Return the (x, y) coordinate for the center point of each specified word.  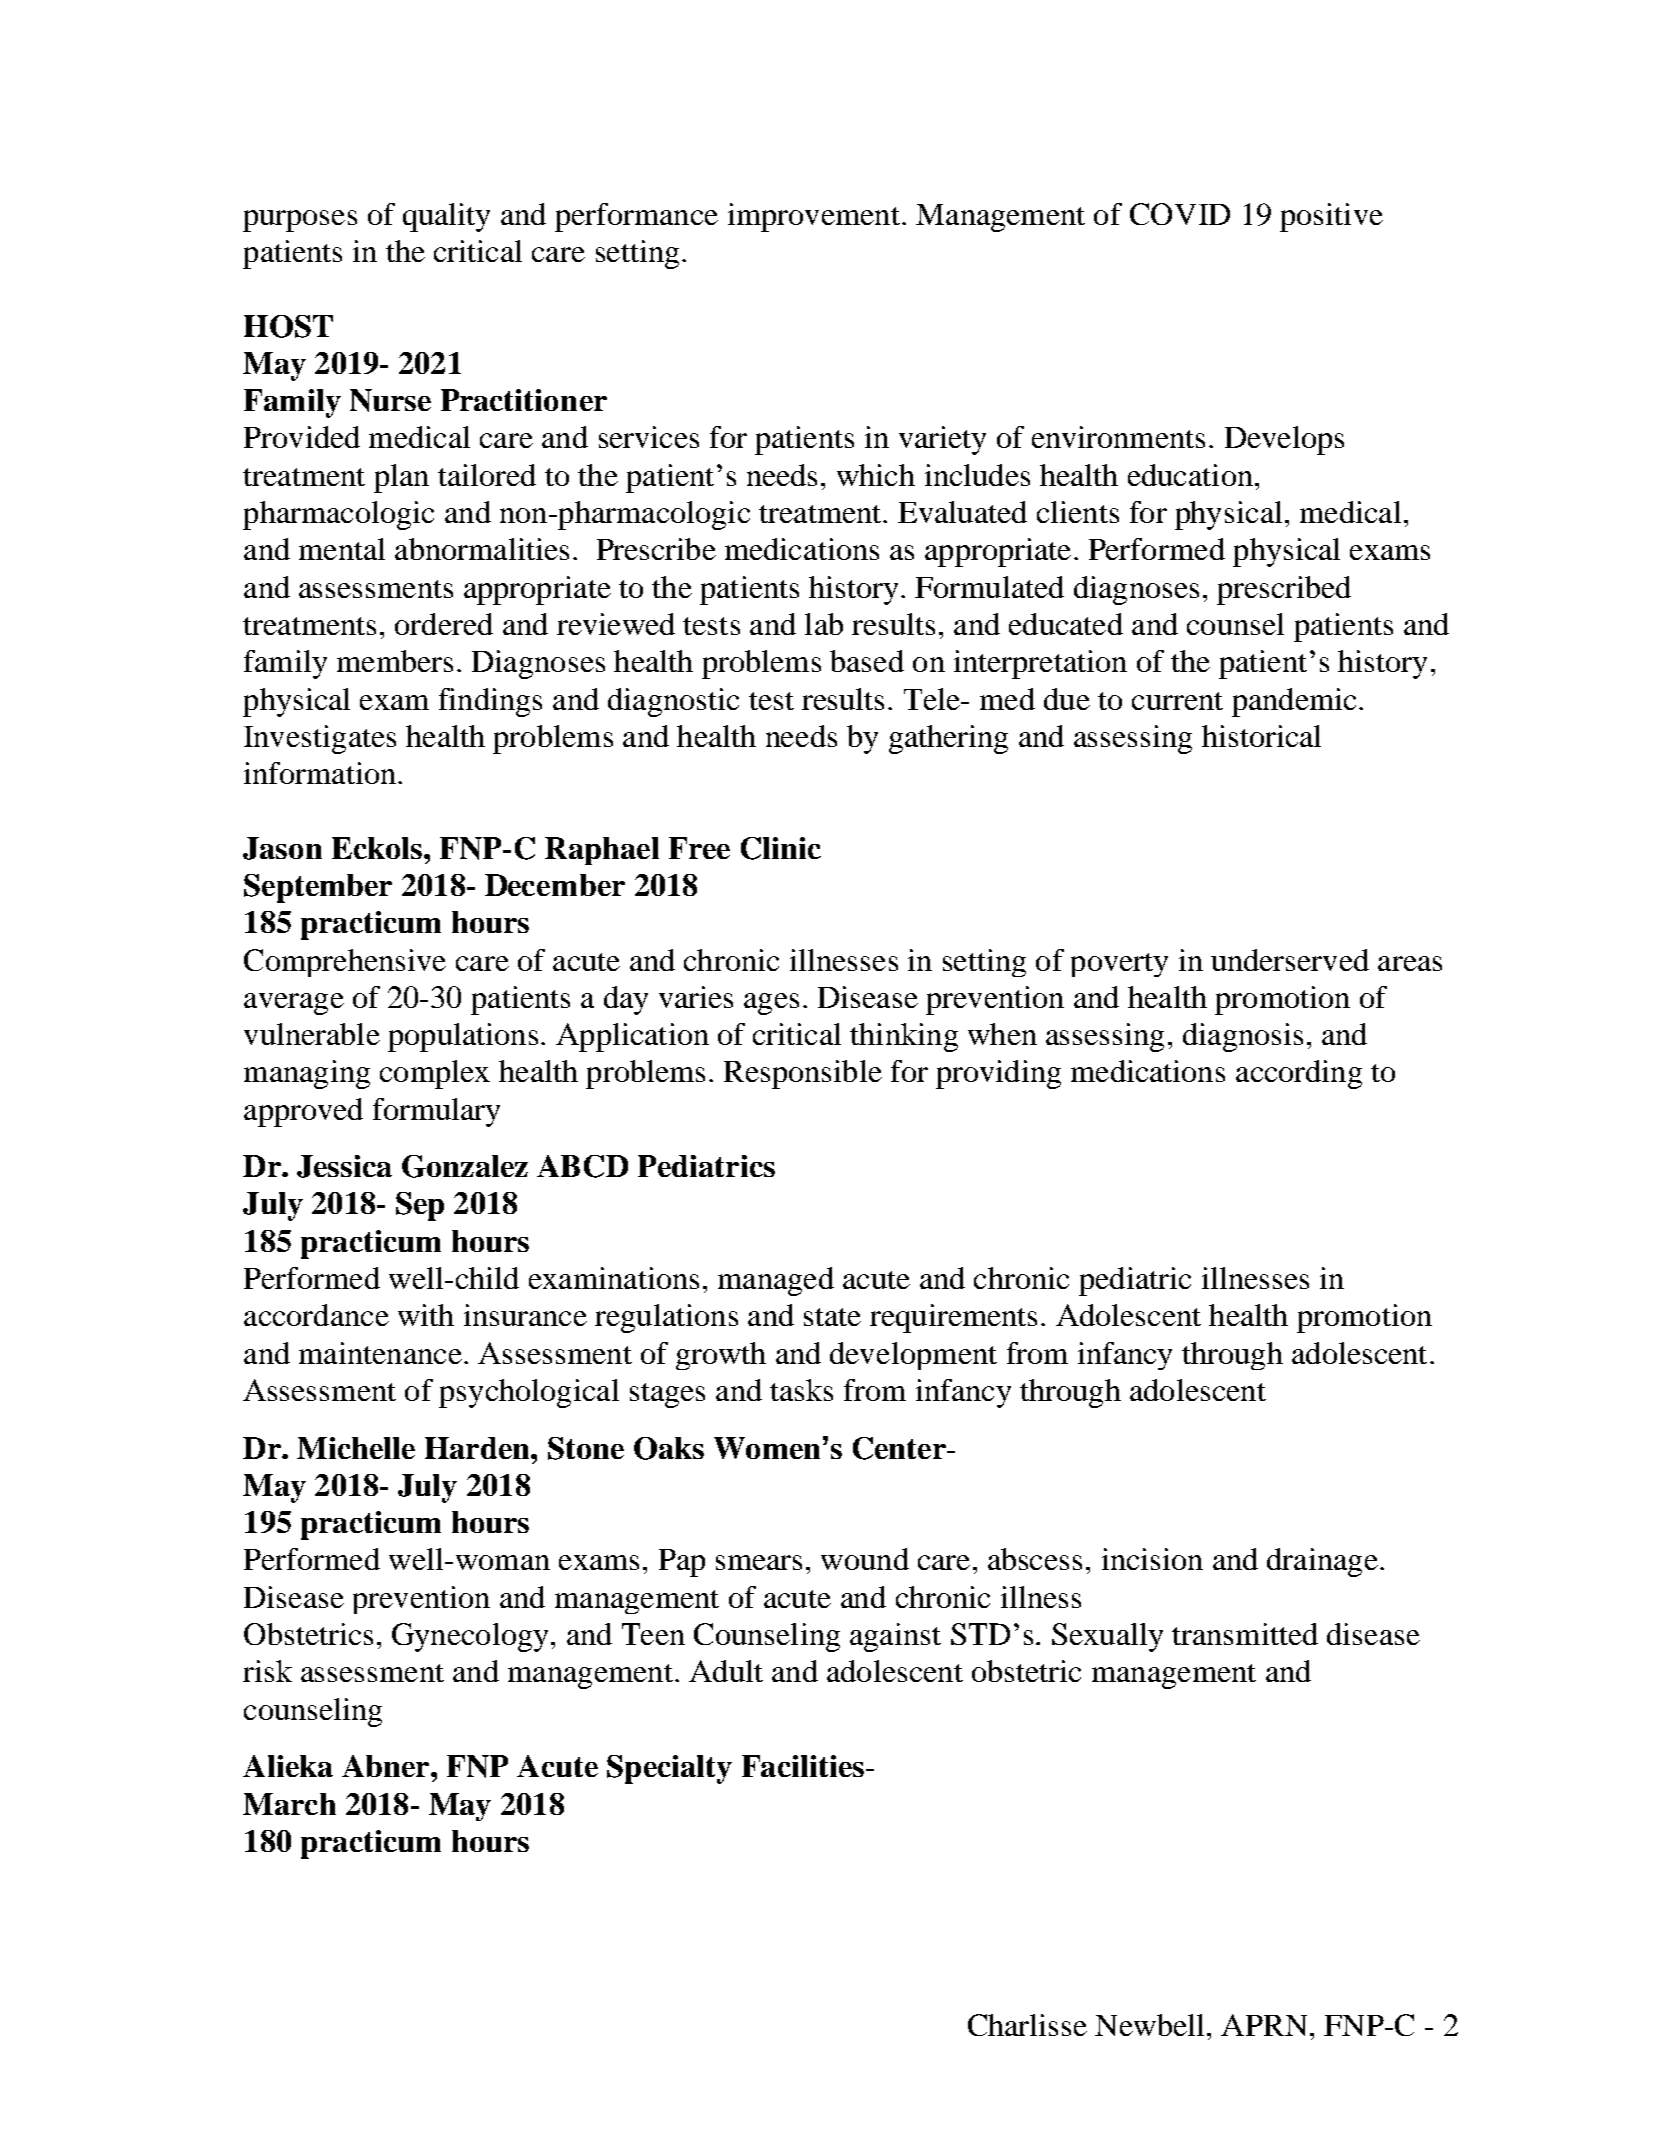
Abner (387, 1766)
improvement (814, 217)
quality (446, 217)
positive (1331, 217)
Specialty (669, 1769)
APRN (1264, 2025)
